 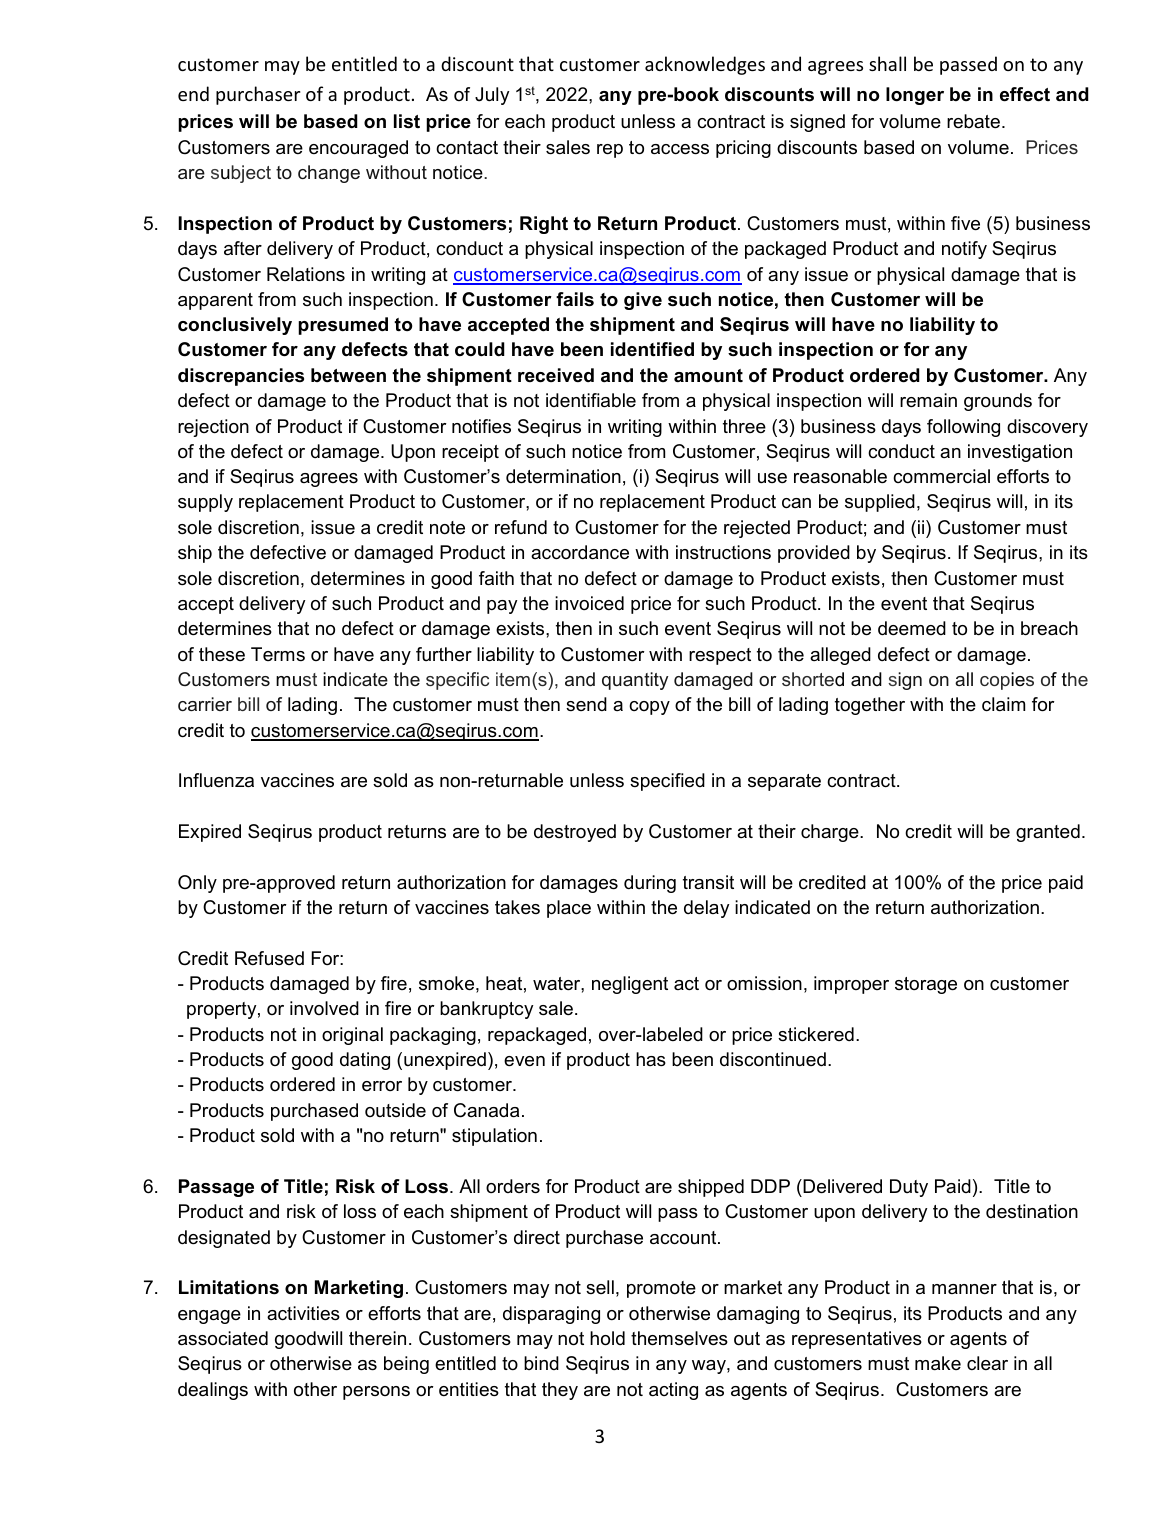 I want to click on copy, so click(x=649, y=708).
